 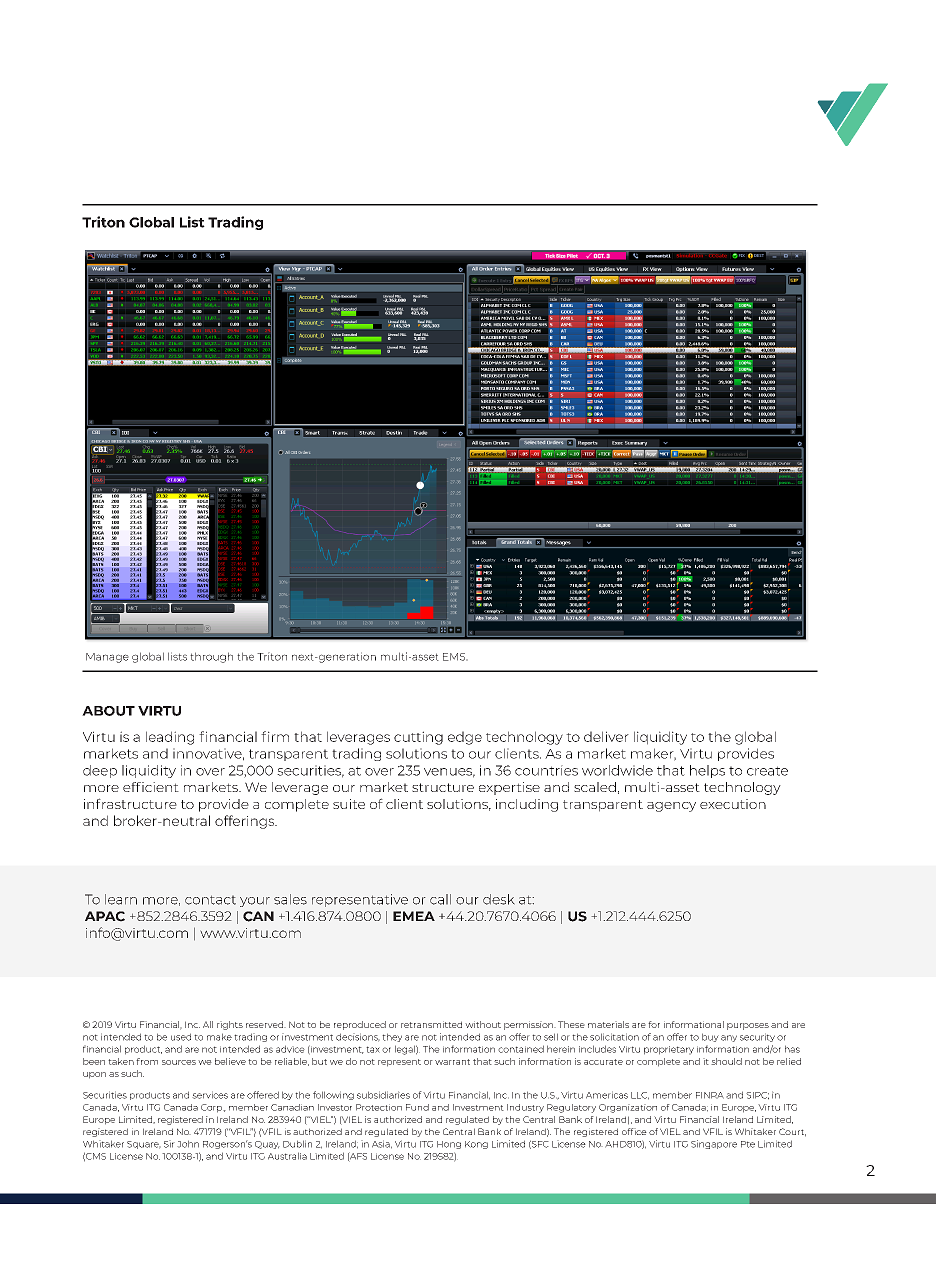 I want to click on Sir, so click(x=169, y=1144).
